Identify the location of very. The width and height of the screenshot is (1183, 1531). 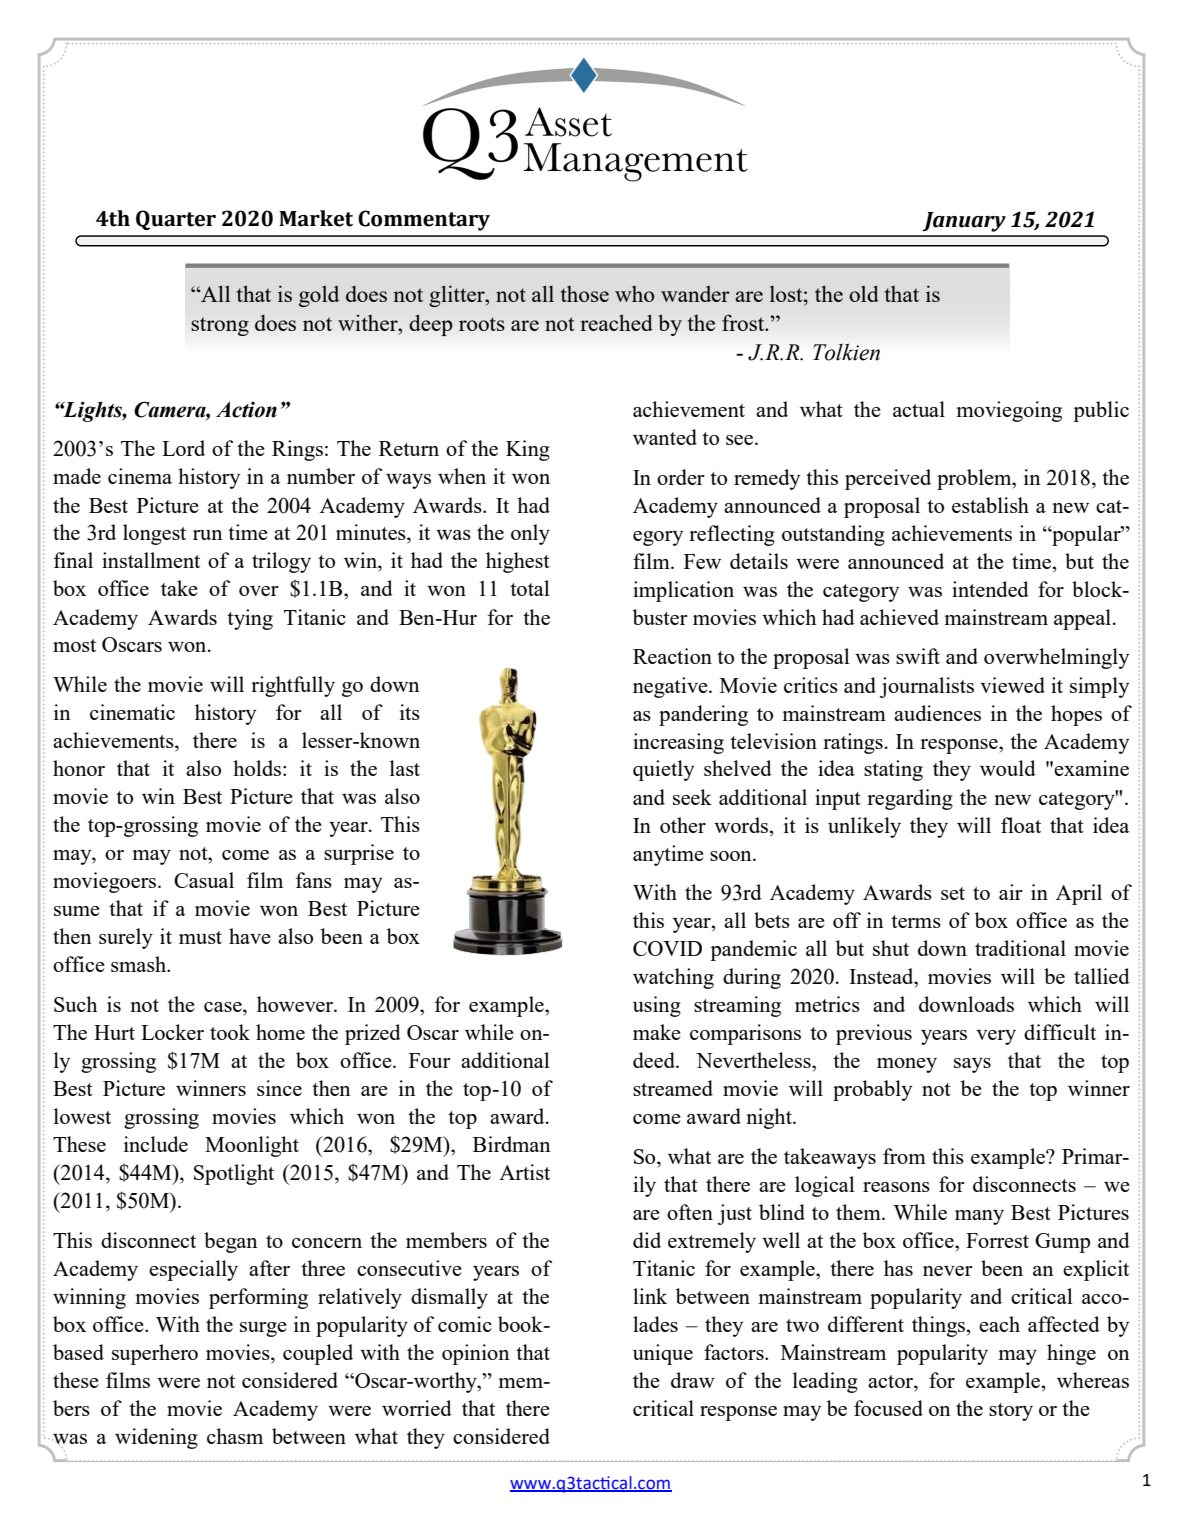
(996, 1037).
